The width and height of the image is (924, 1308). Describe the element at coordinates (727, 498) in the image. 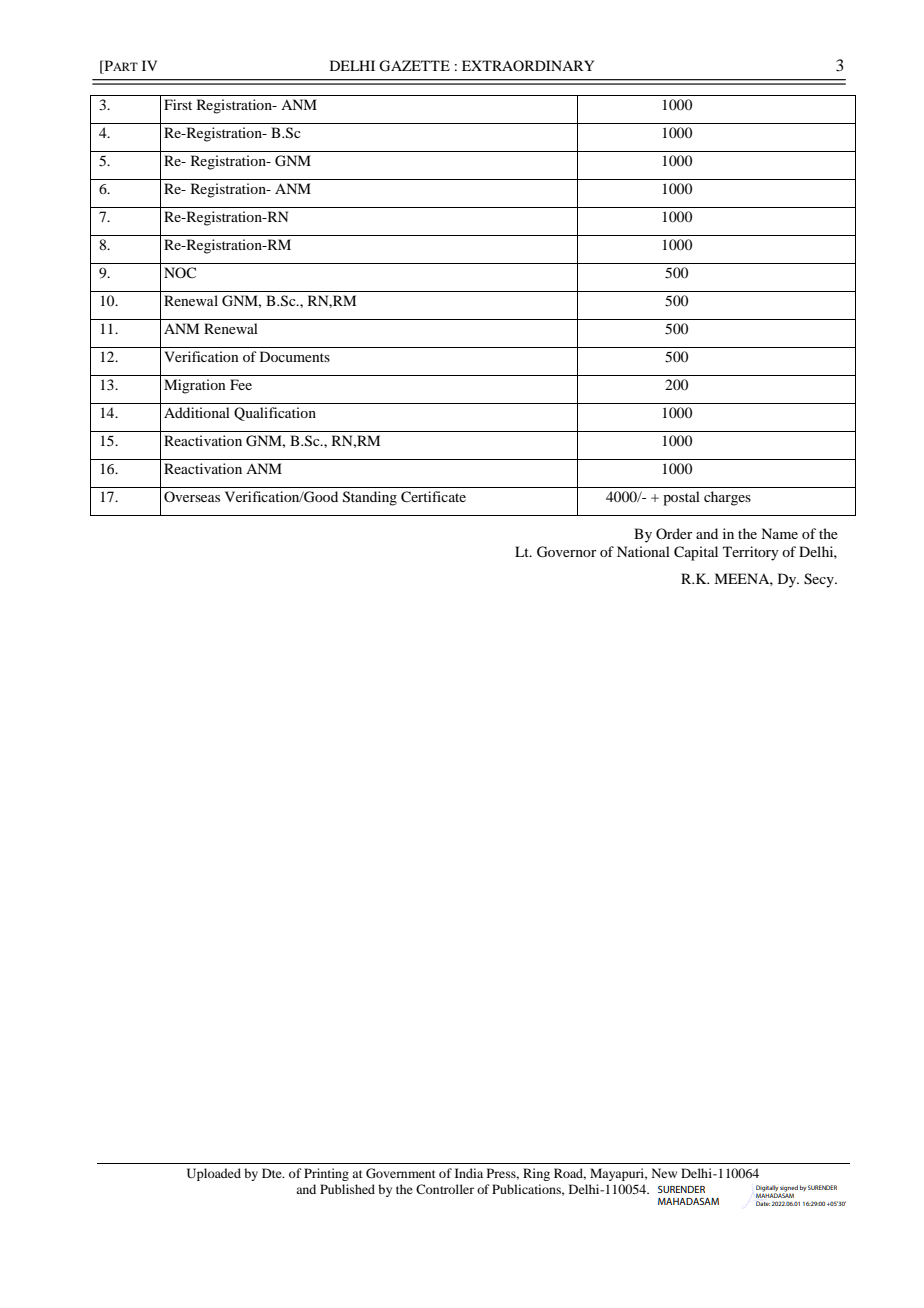

I see `charges` at that location.
